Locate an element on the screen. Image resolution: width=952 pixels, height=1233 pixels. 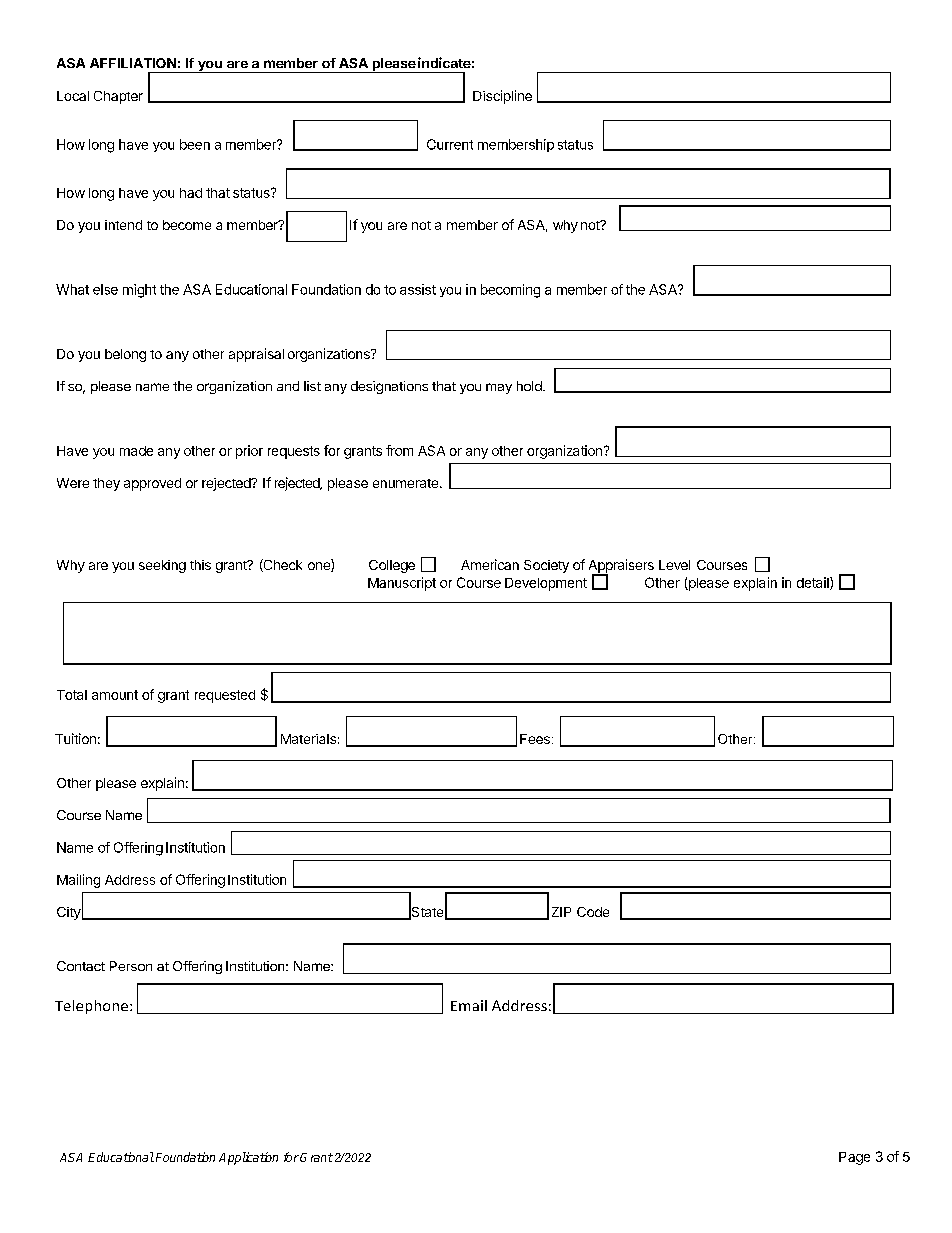
Chapter is located at coordinates (118, 97).
